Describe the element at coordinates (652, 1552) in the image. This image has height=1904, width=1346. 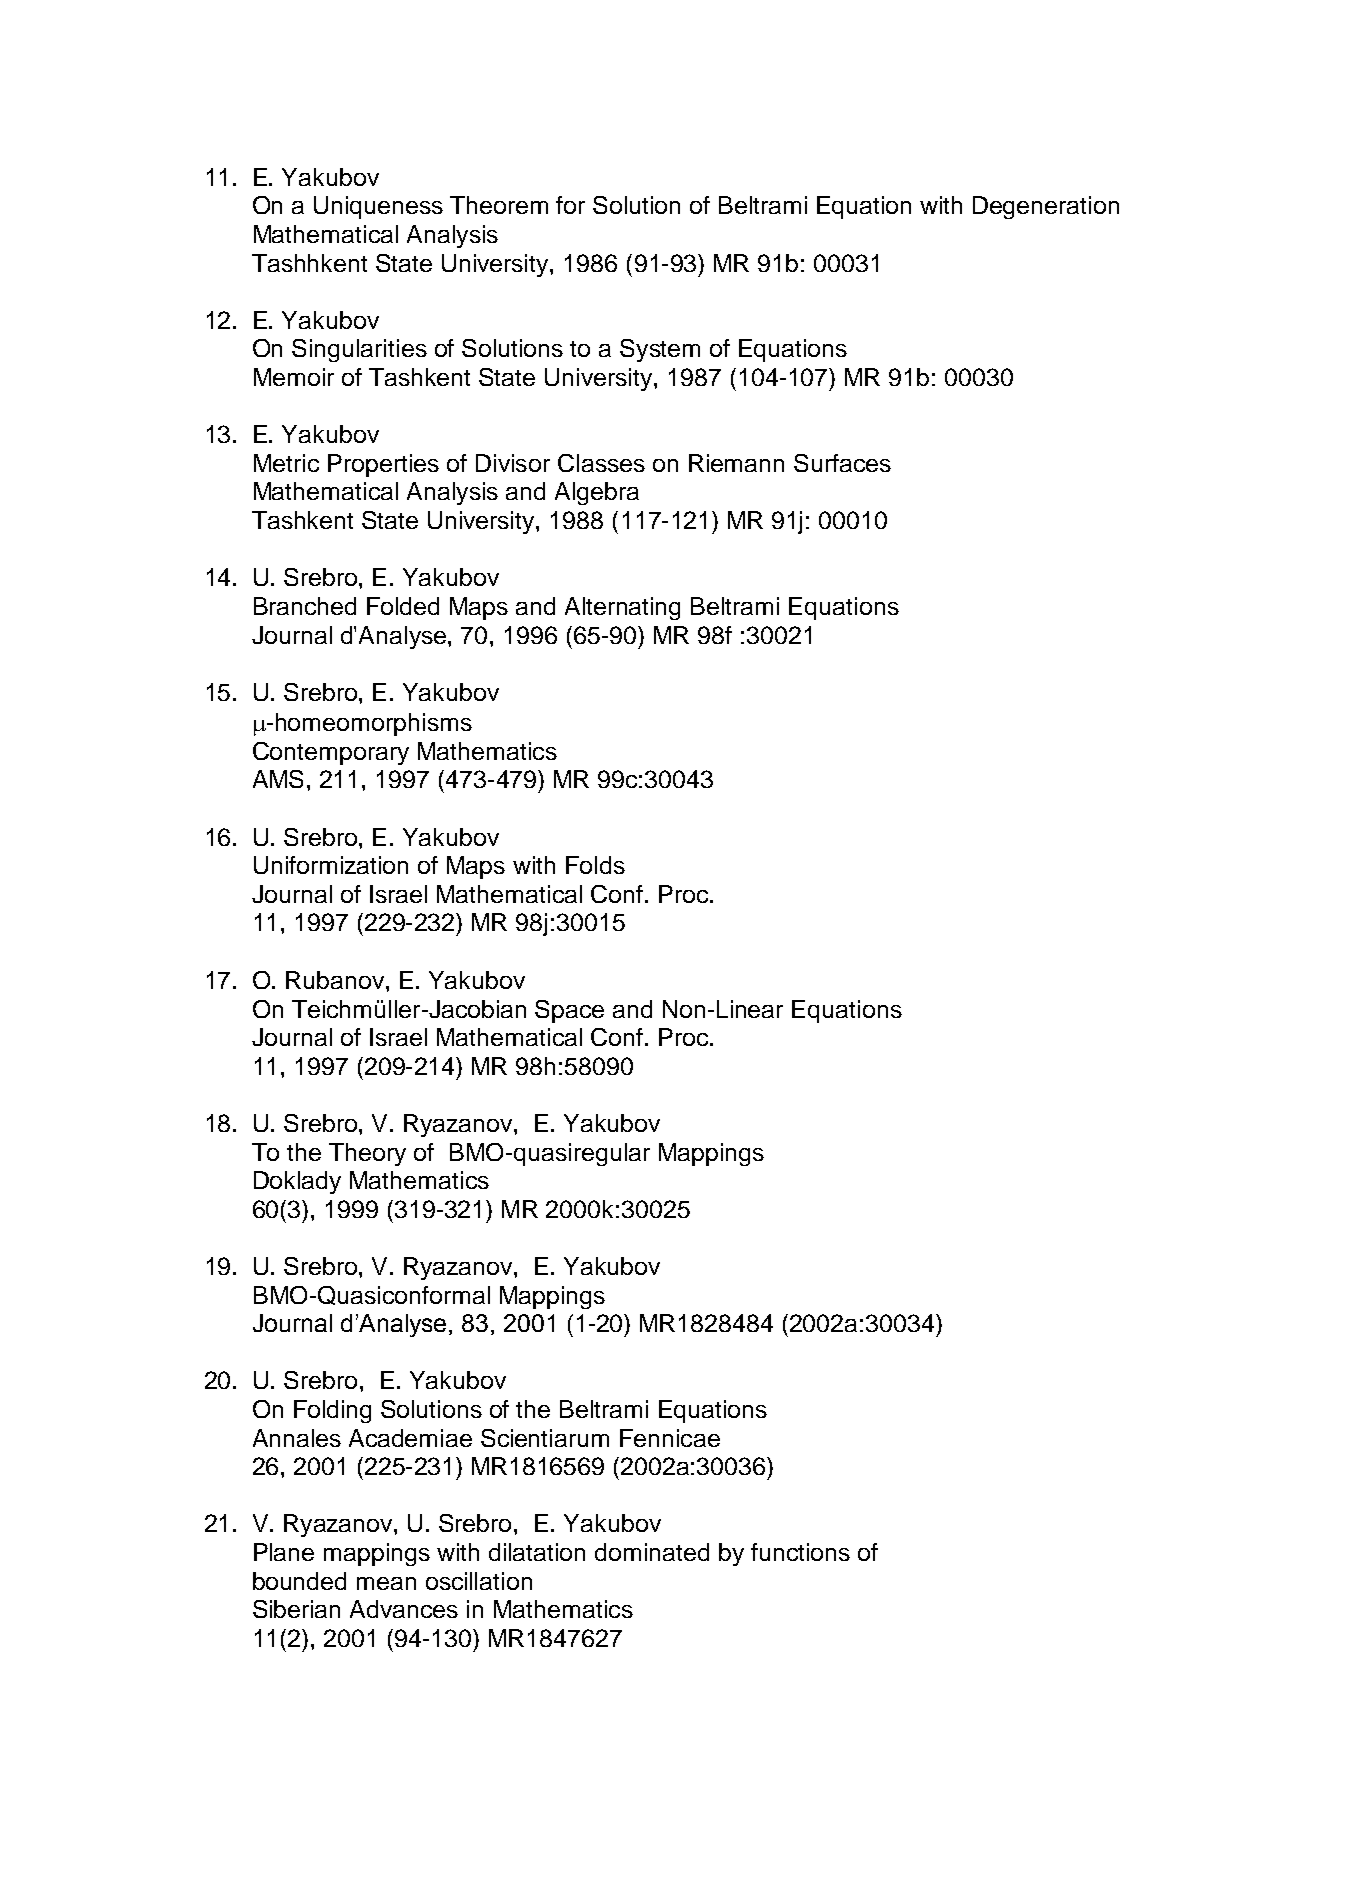
I see `dominated` at that location.
